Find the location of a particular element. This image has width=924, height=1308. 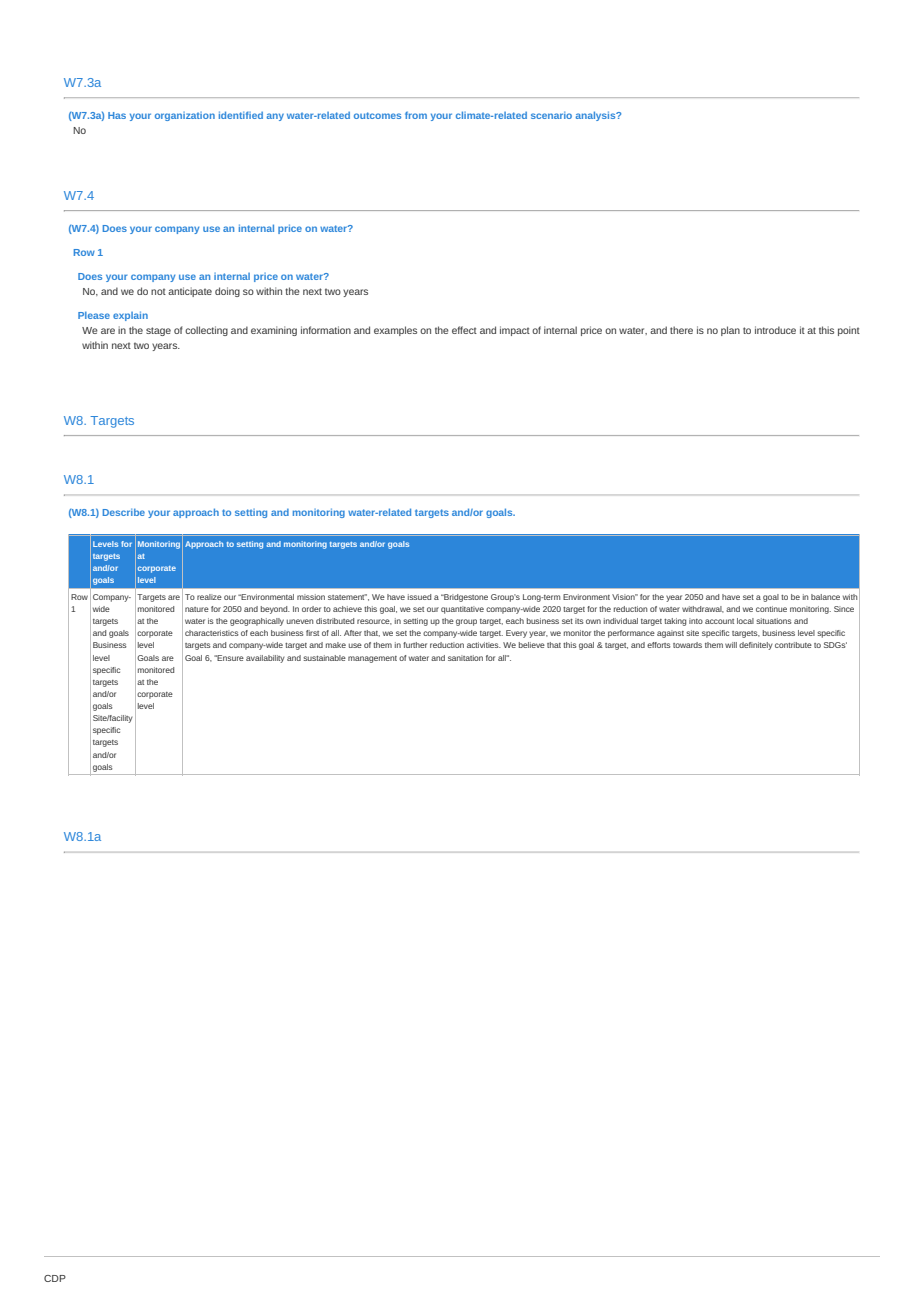

Describe is located at coordinates (124, 512).
